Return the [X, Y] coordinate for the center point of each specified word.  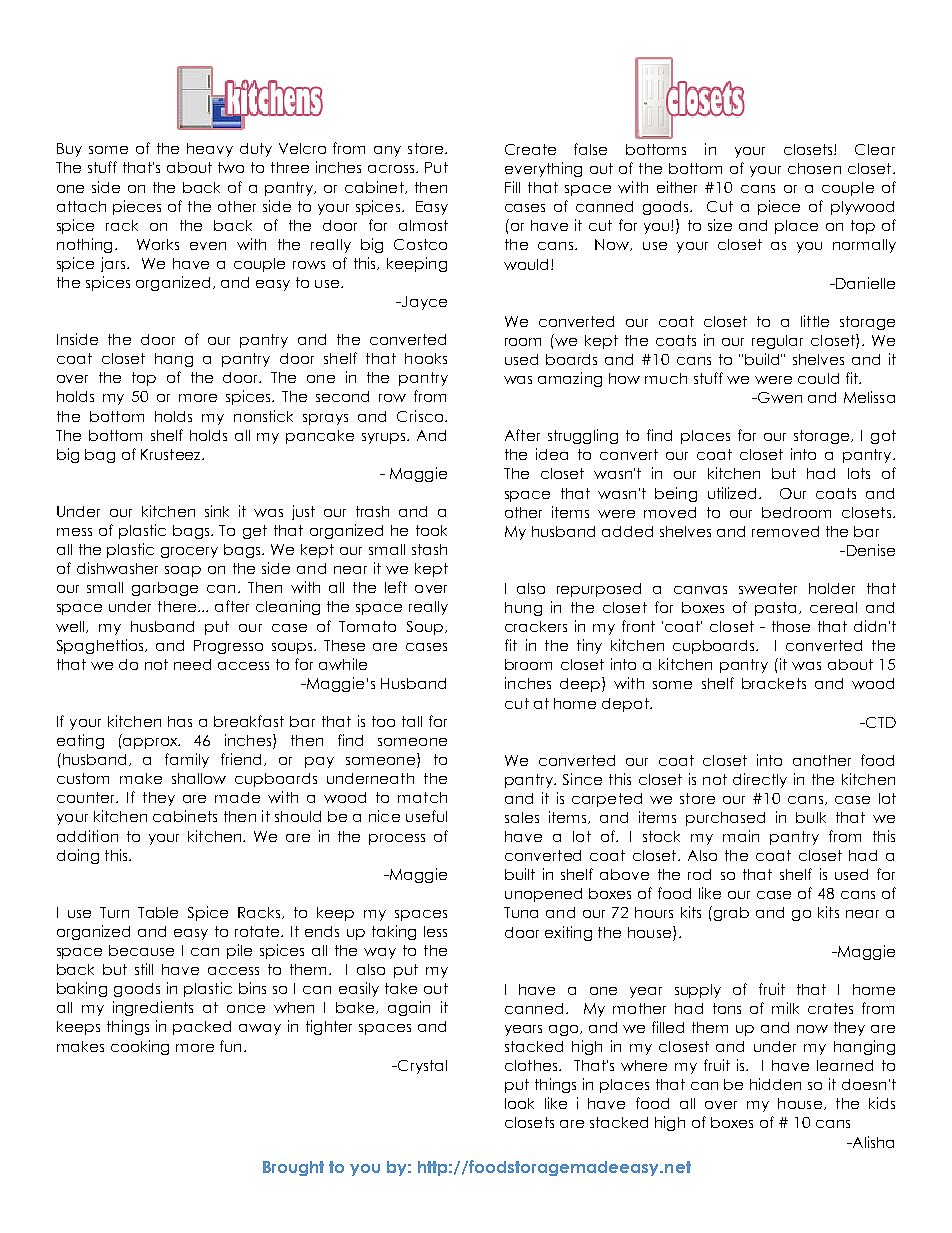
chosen [814, 168]
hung [523, 609]
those [791, 626]
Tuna [521, 912]
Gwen [779, 397]
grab [730, 913]
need [192, 664]
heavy [210, 150]
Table [158, 912]
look [519, 1103]
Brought [293, 1168]
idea [552, 454]
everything [543, 169]
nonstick [263, 416]
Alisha [872, 1142]
